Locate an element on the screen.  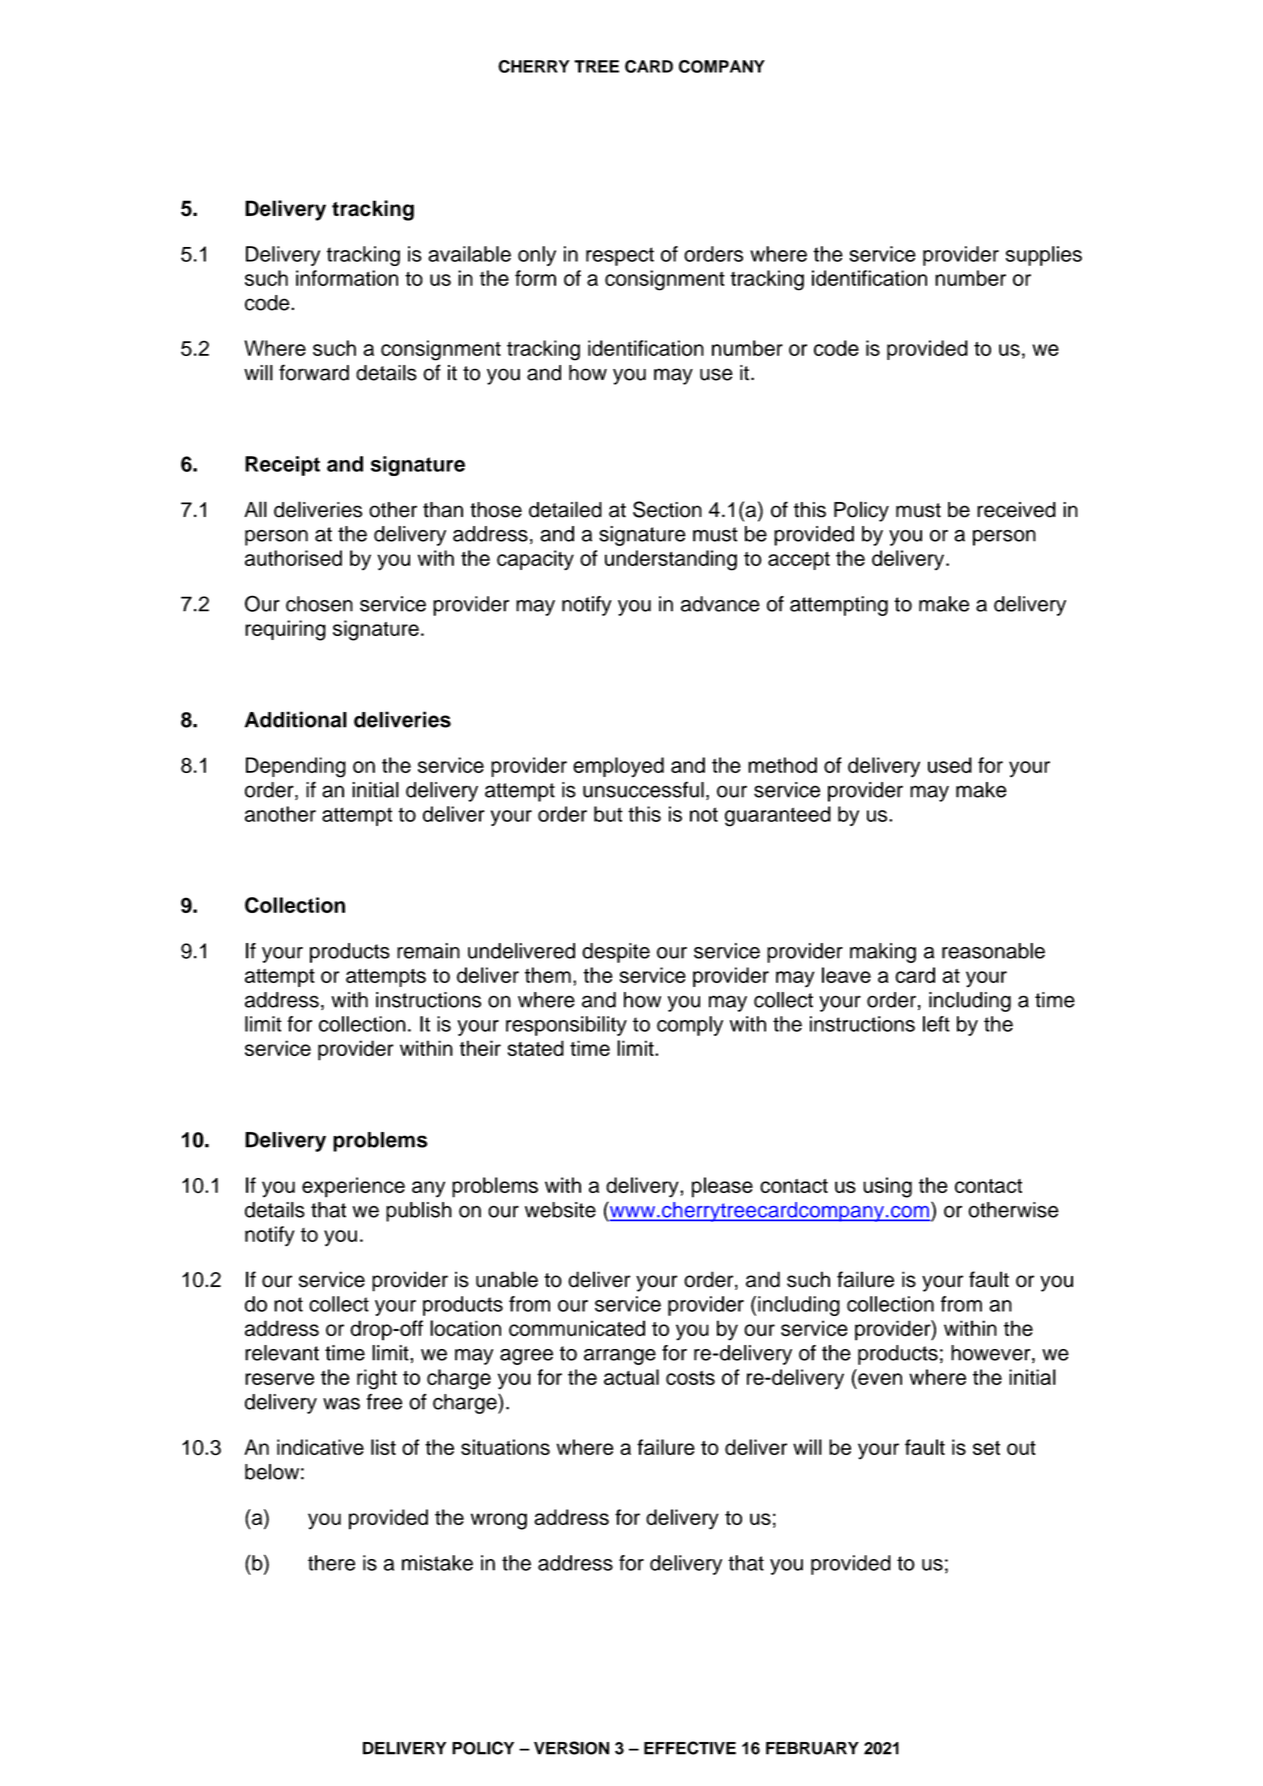
supplies is located at coordinates (1044, 256).
